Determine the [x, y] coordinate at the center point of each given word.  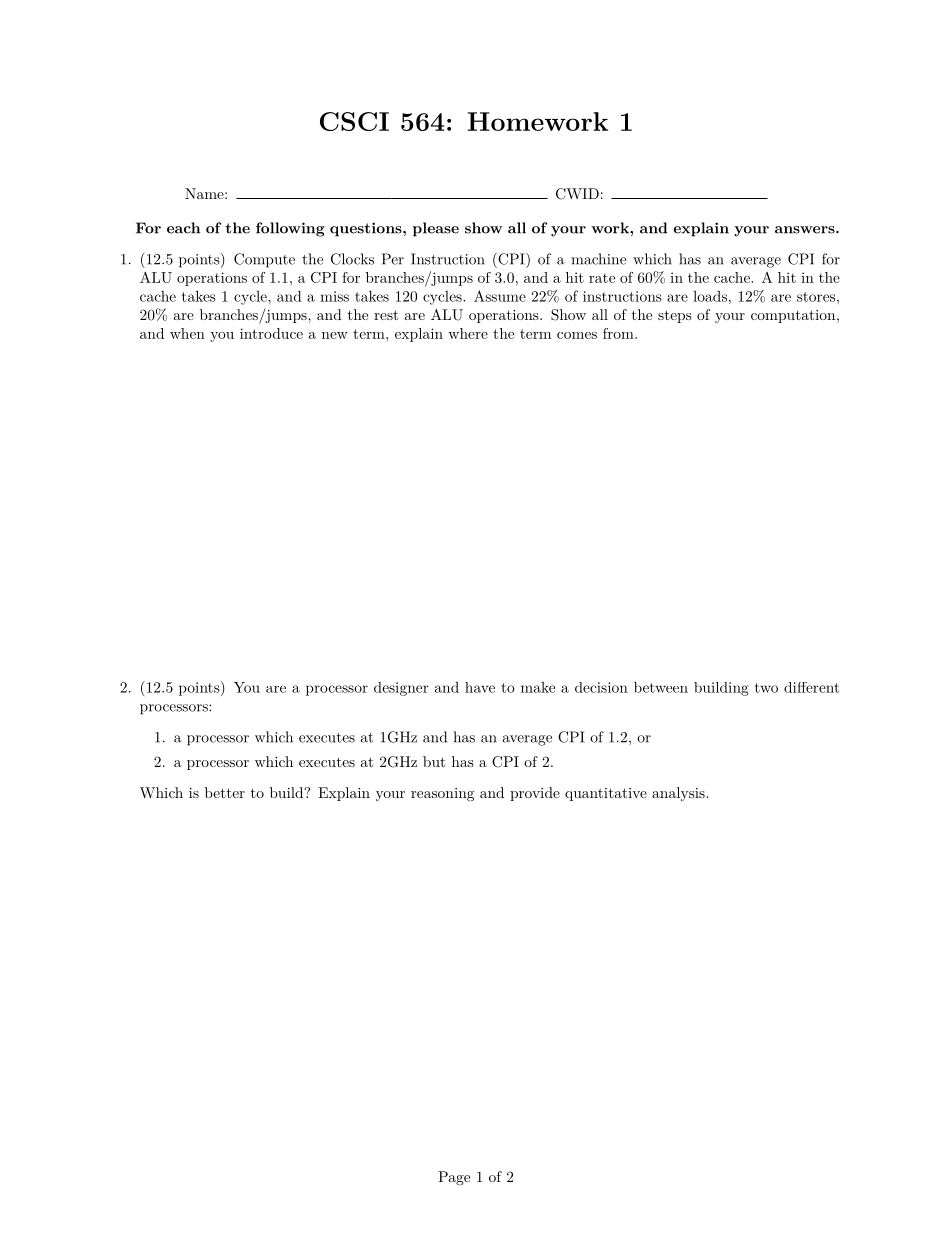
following [290, 229]
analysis [679, 794]
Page [454, 1178]
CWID [577, 194]
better [225, 792]
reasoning [442, 794]
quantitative [606, 794]
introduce [271, 333]
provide [535, 794]
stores [817, 297]
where [468, 333]
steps [675, 316]
